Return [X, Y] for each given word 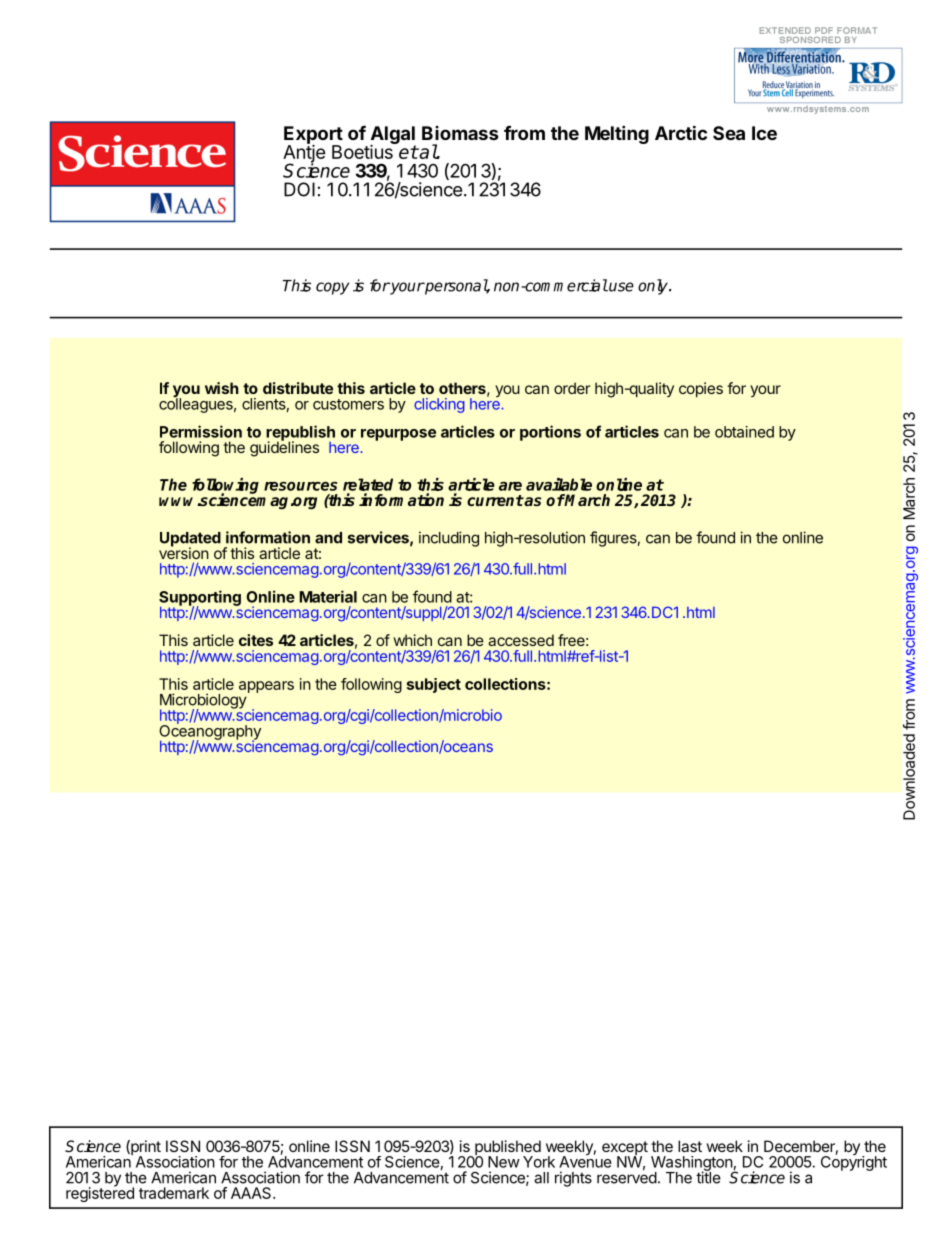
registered [100, 1193]
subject [434, 685]
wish [222, 388]
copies [701, 389]
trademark [174, 1193]
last [690, 1146]
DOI [299, 189]
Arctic [681, 132]
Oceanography [210, 732]
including [449, 539]
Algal [393, 136]
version [184, 552]
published [507, 1149]
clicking [439, 405]
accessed [521, 640]
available [559, 484]
